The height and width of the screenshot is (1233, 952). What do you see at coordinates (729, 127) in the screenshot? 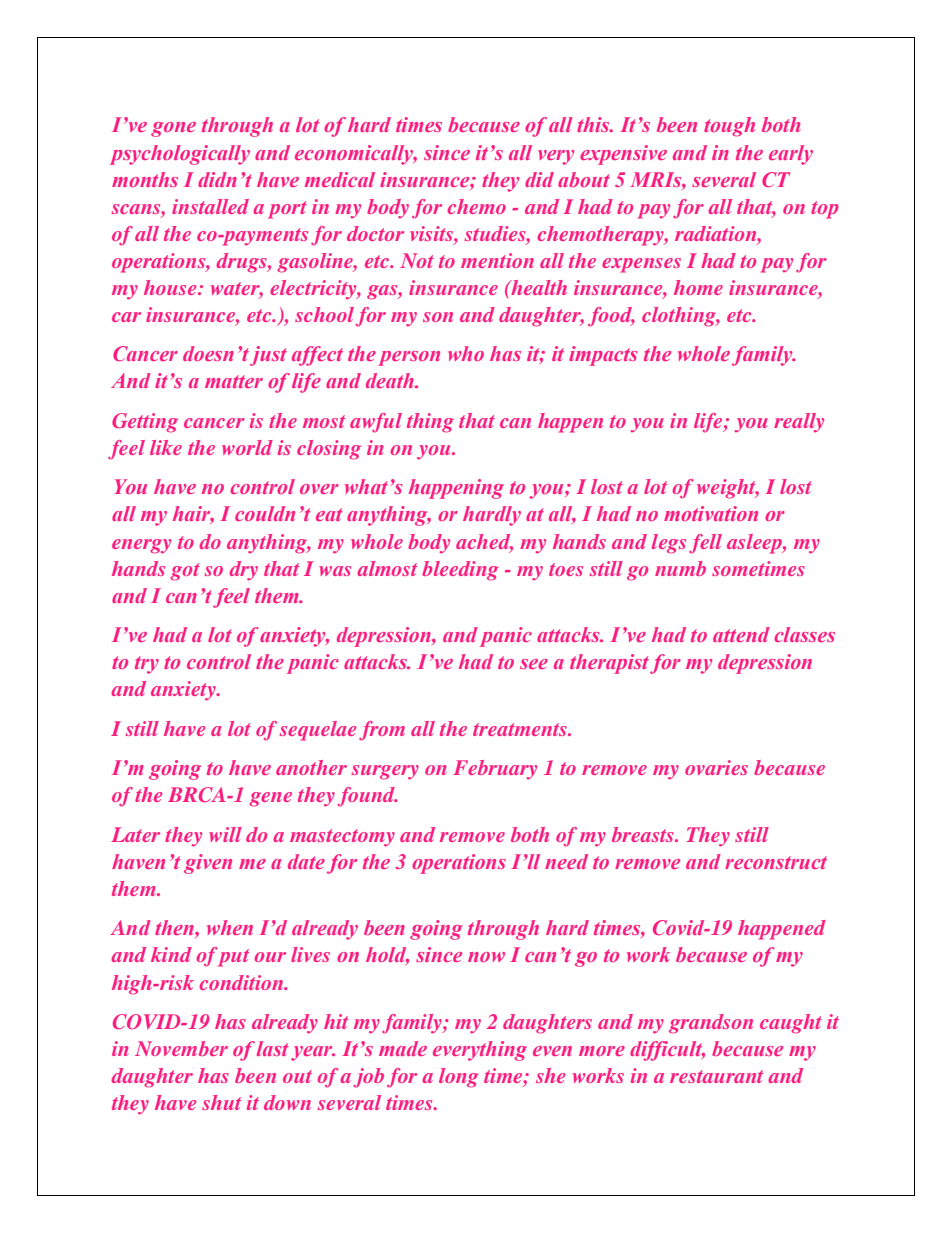
I see `tough` at bounding box center [729, 127].
